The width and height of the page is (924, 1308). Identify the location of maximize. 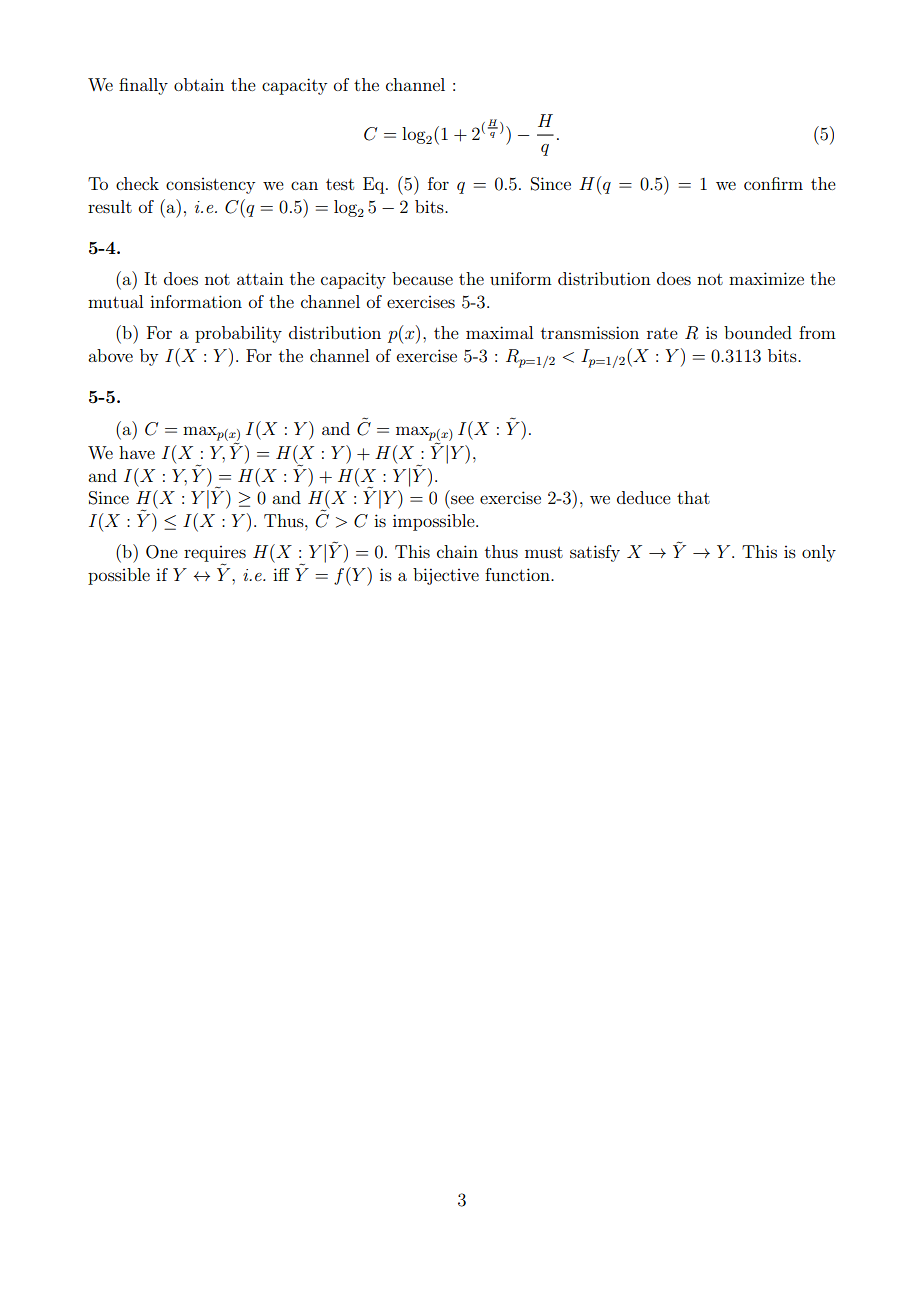
(766, 278).
